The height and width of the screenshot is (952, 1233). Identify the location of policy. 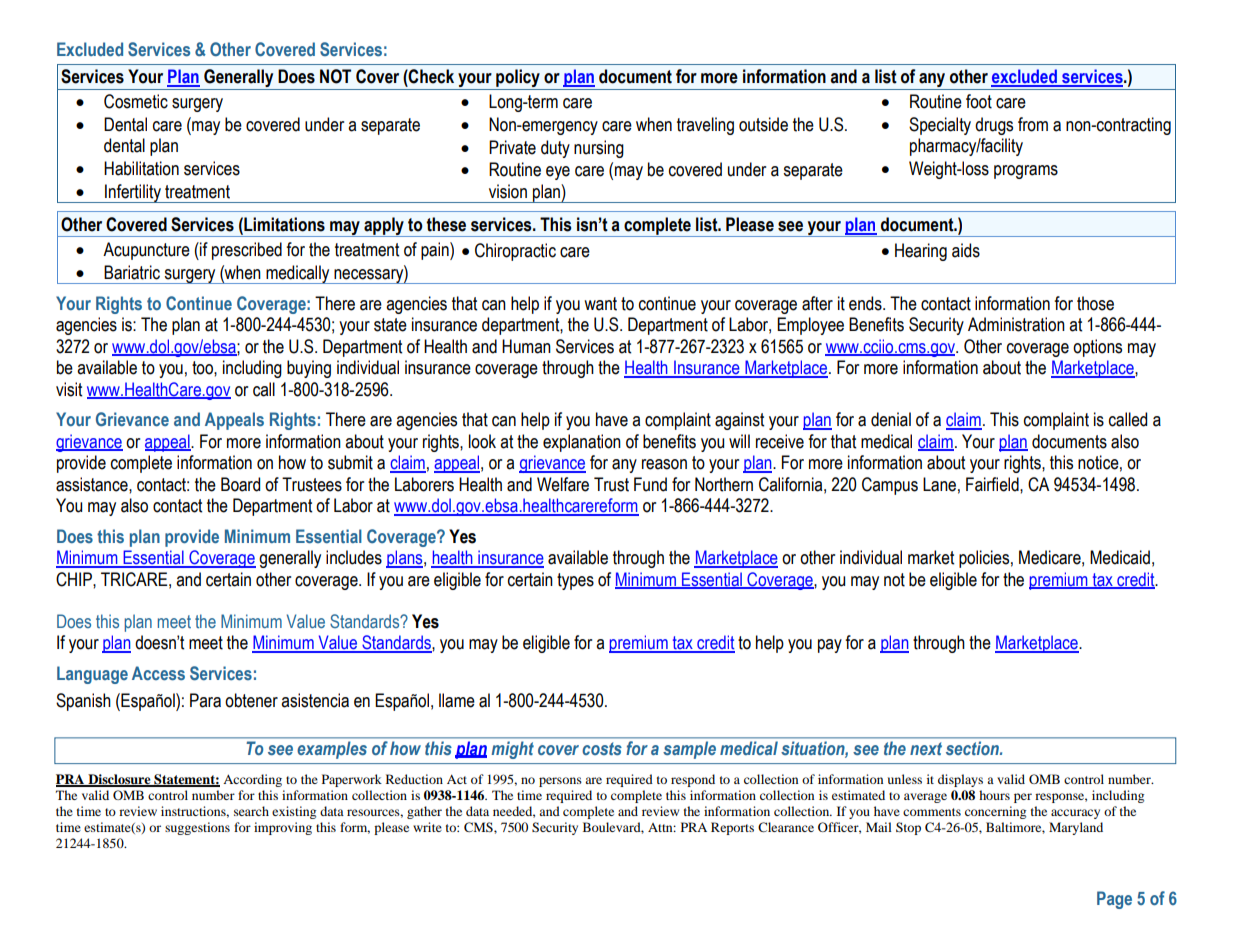
(518, 79).
